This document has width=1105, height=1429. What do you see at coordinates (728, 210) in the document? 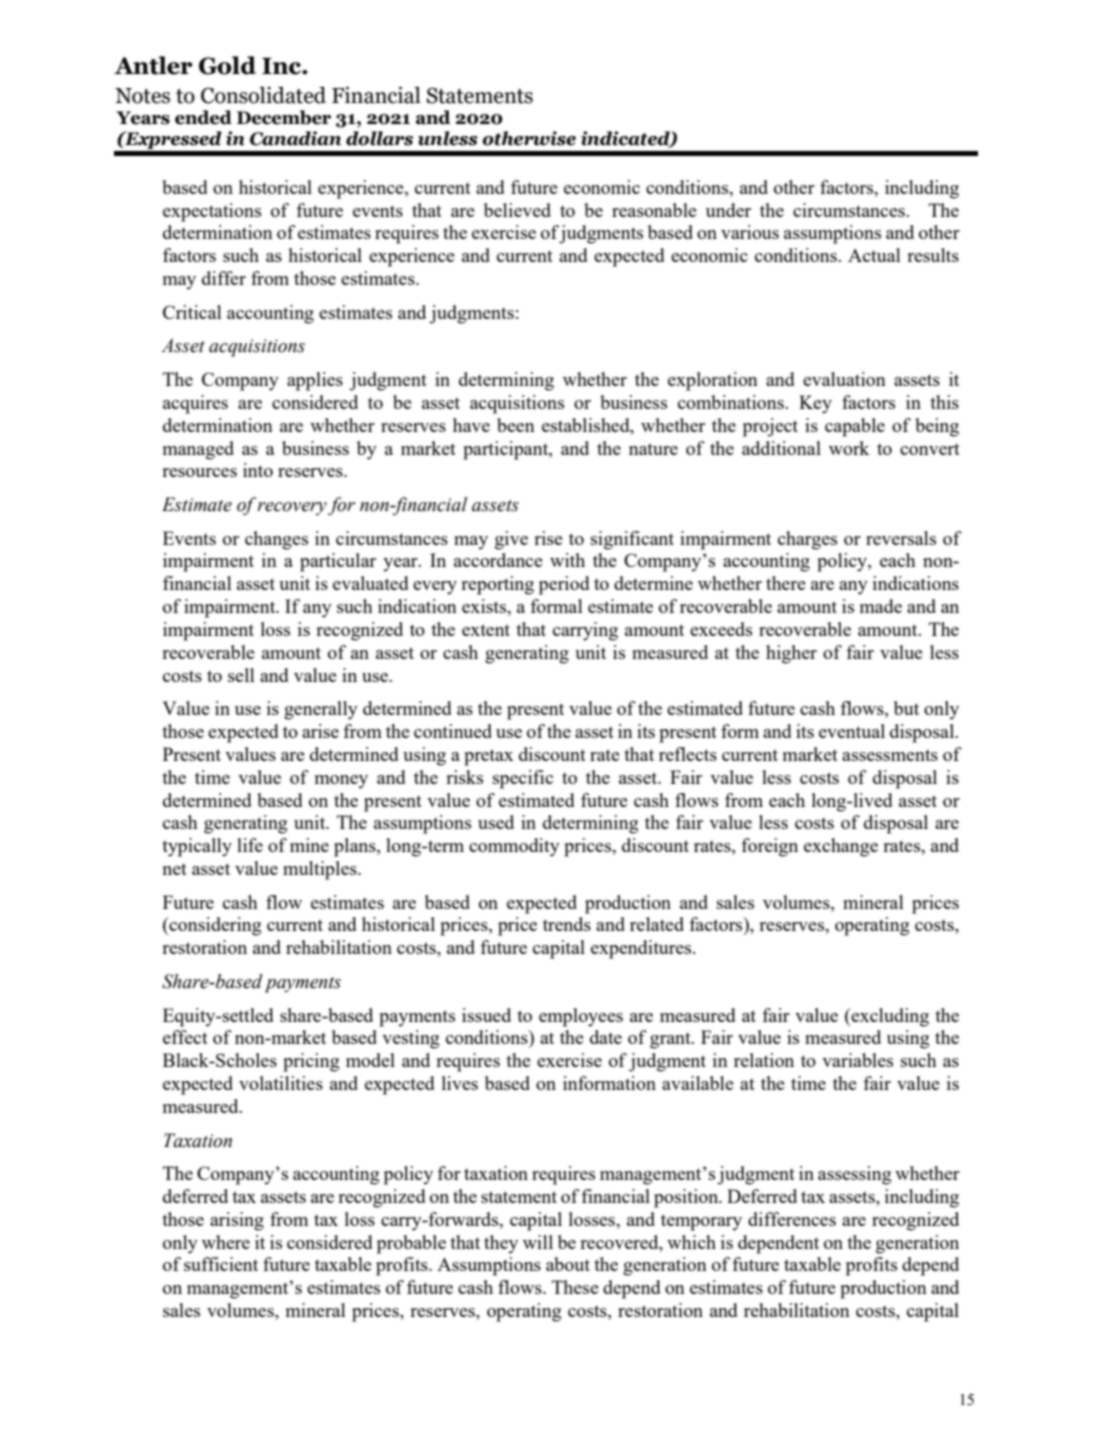
I see `under` at bounding box center [728, 210].
